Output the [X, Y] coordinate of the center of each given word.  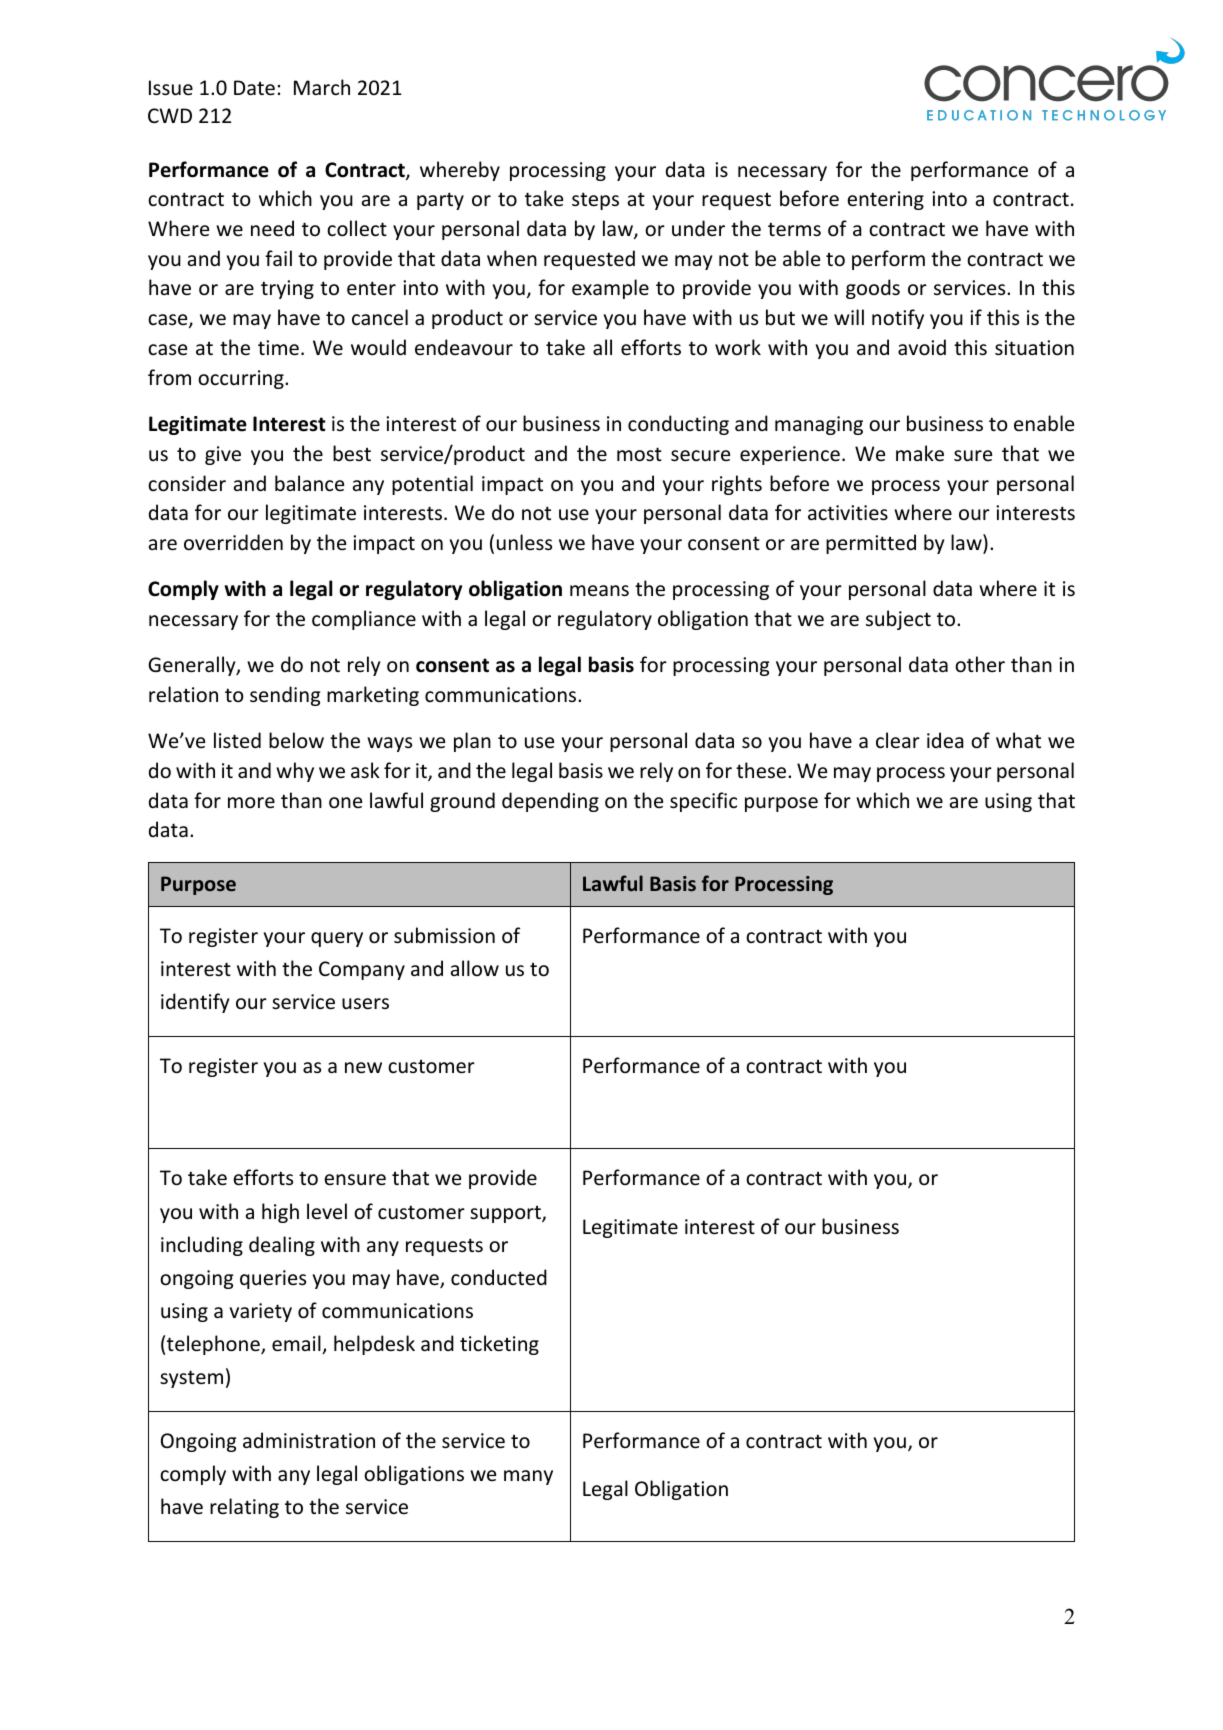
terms [794, 229]
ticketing [499, 1345]
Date [254, 88]
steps [595, 201]
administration [309, 1440]
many [528, 1477]
